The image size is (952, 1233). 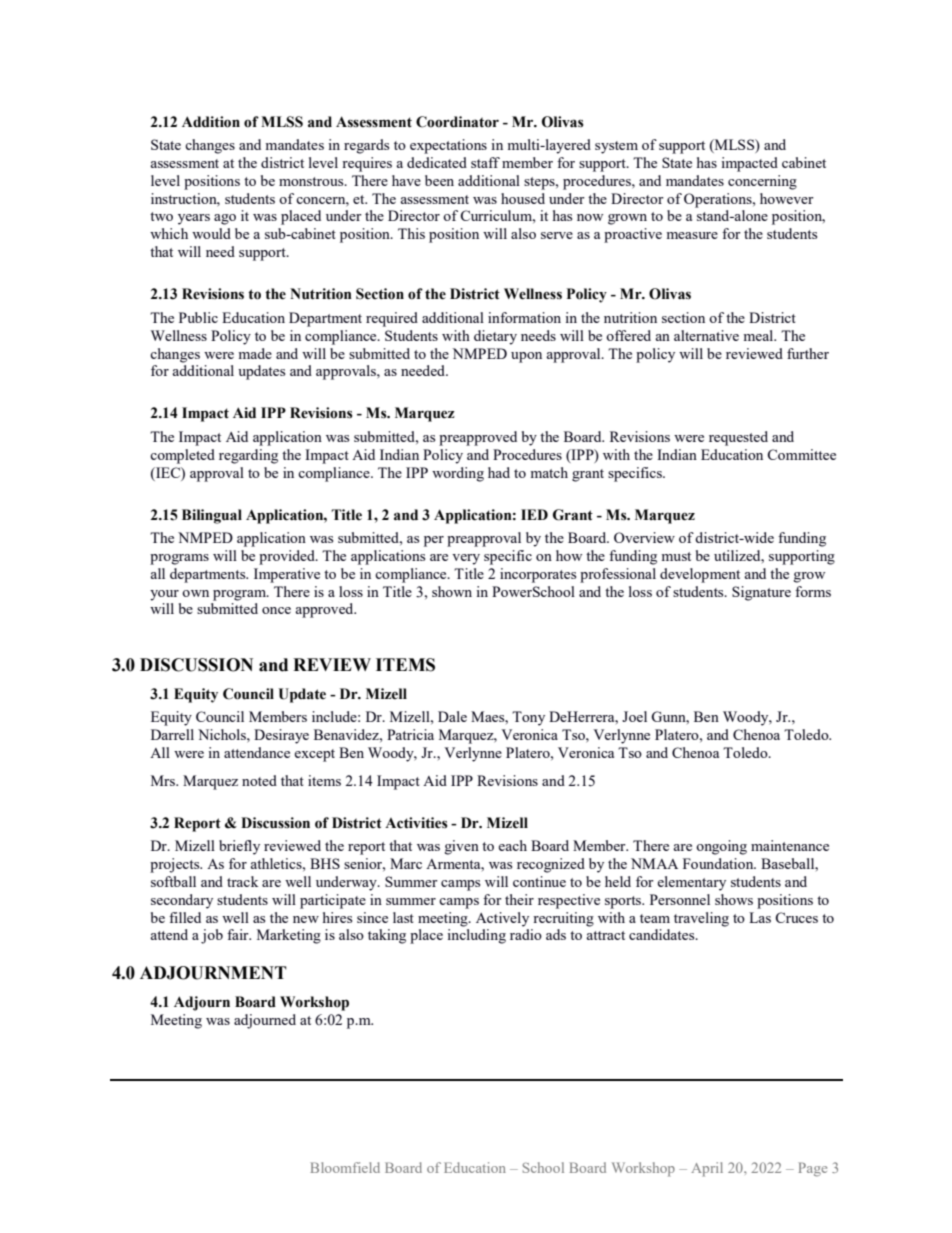 What do you see at coordinates (345, 1167) in the document?
I see `Bloomfield` at bounding box center [345, 1167].
